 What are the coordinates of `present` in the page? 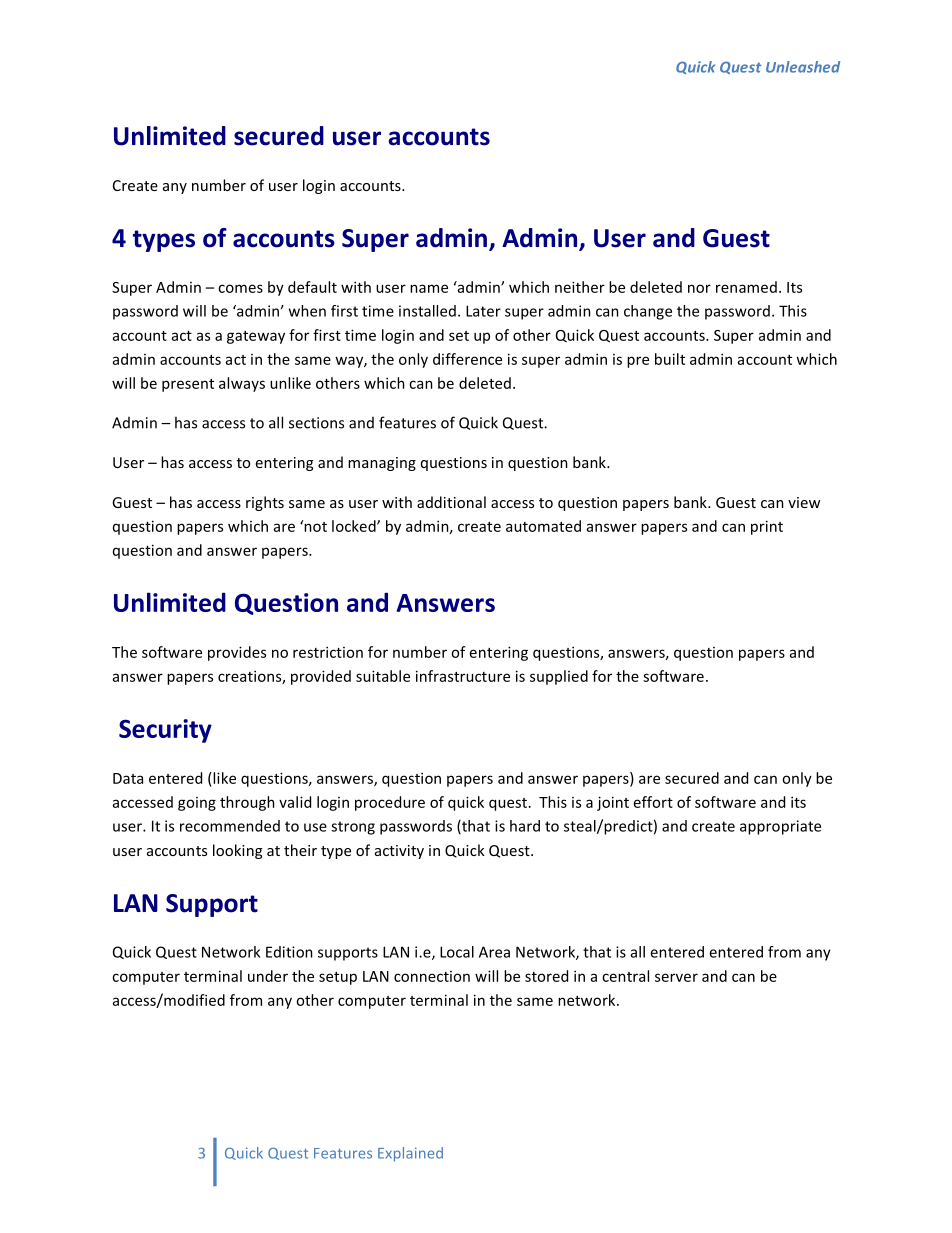 It's located at (188, 385).
